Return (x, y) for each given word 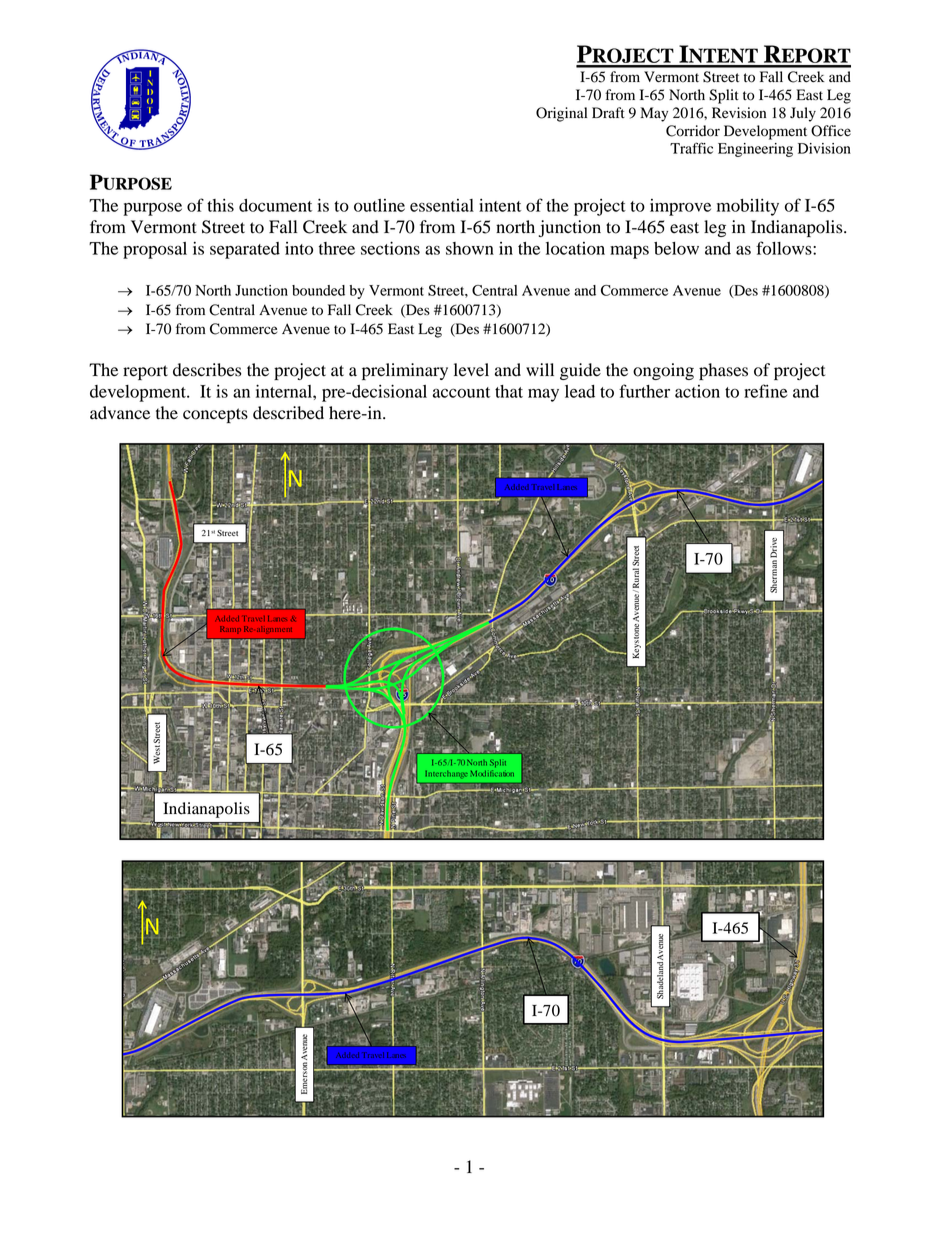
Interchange (446, 774)
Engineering (755, 150)
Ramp (230, 630)
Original (561, 114)
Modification (492, 773)
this (220, 205)
